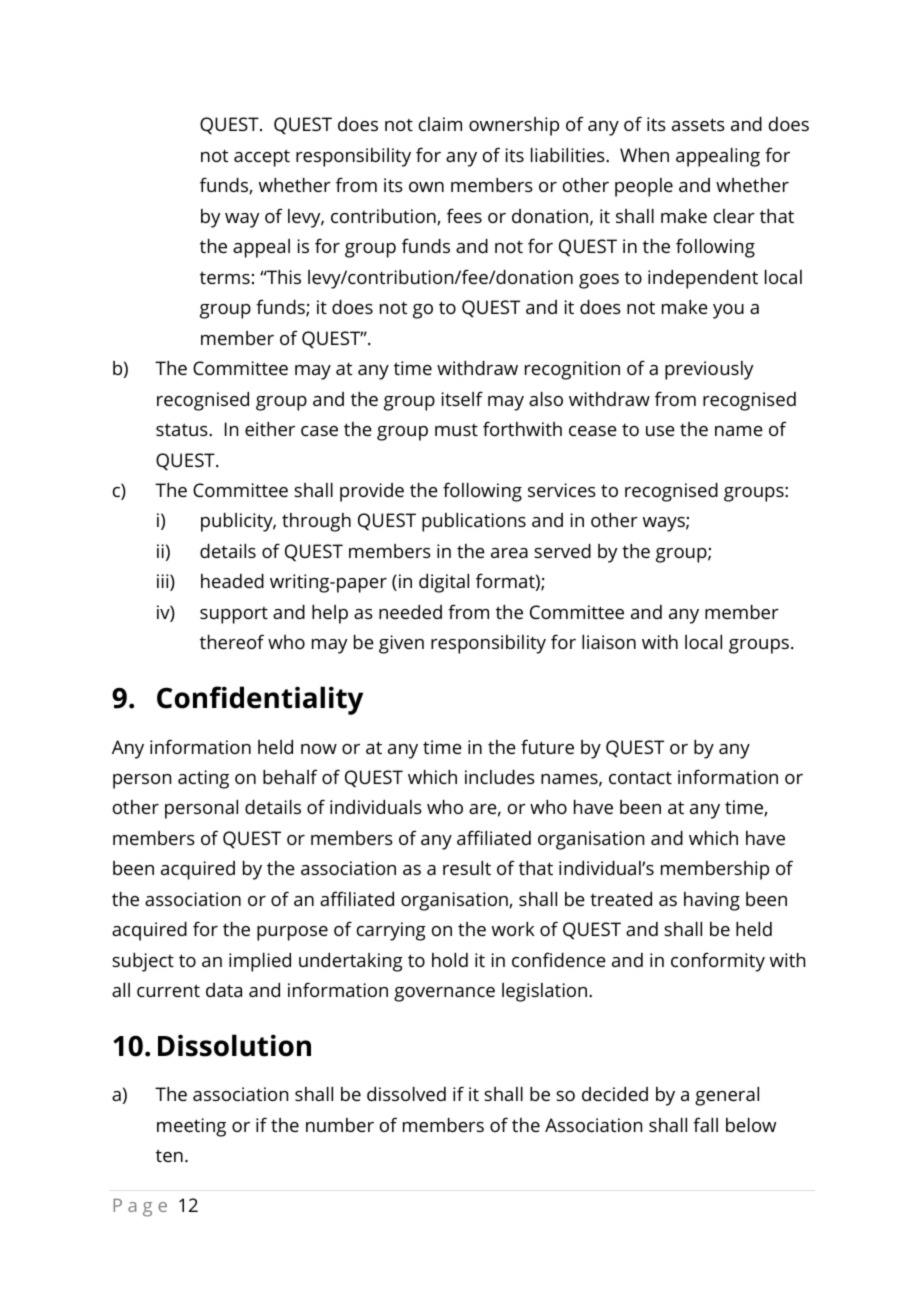 The image size is (924, 1308). I want to click on meeting, so click(191, 1127).
